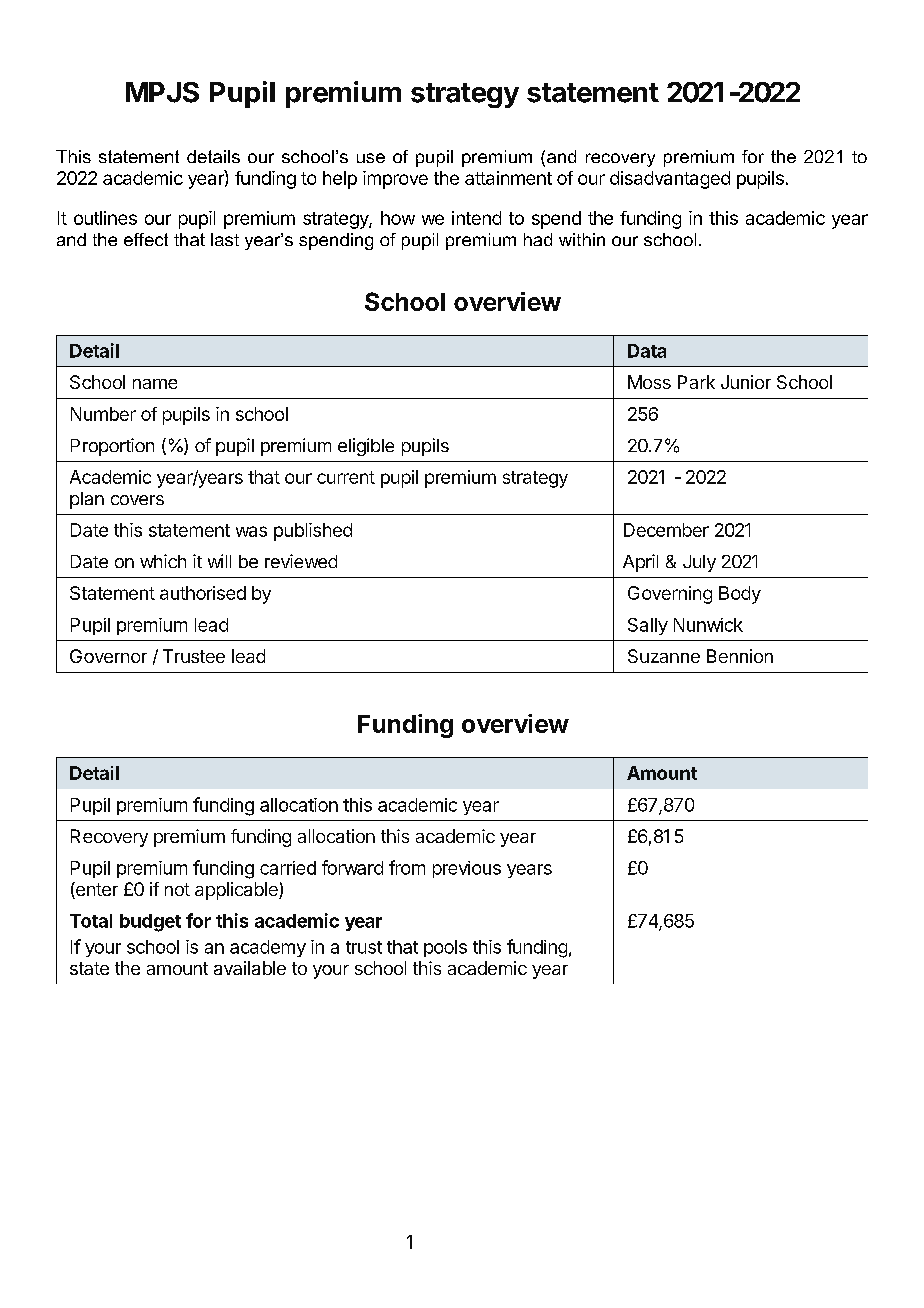 Image resolution: width=924 pixels, height=1308 pixels. I want to click on Proportion, so click(112, 447).
